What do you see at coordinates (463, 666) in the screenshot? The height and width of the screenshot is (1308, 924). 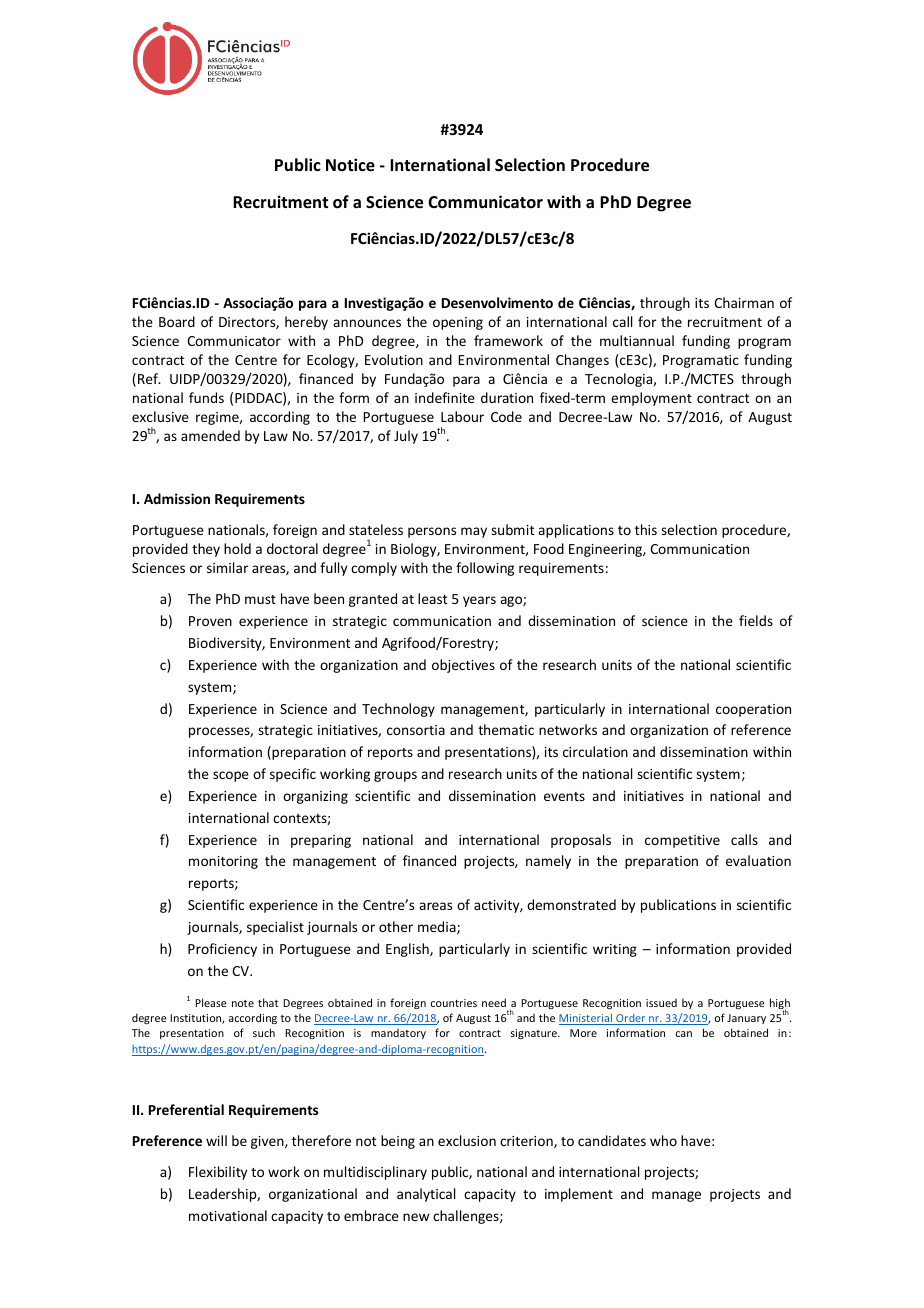 I see `objectives` at bounding box center [463, 666].
